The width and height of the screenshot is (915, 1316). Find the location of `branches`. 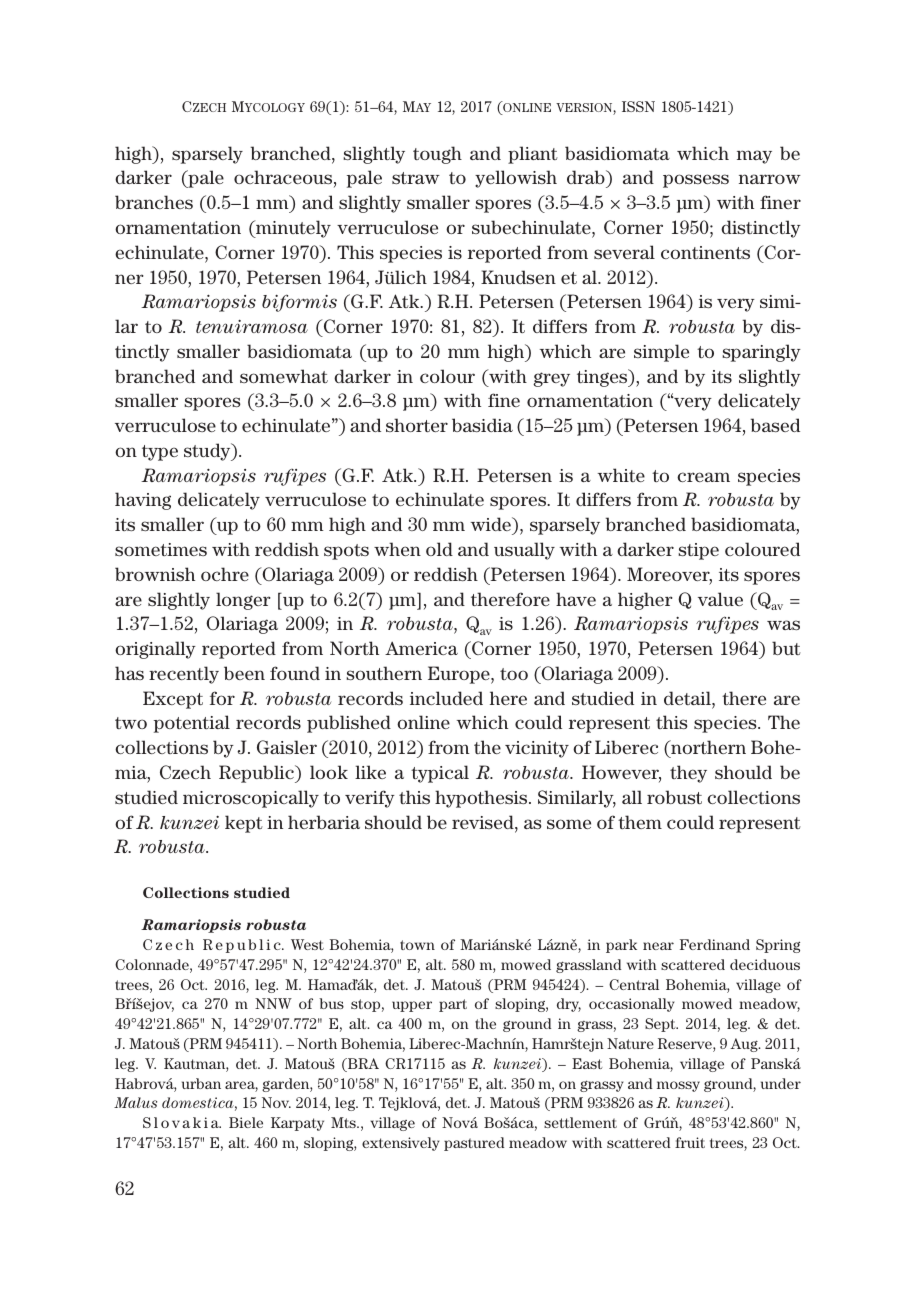

branches is located at coordinates (154, 202).
